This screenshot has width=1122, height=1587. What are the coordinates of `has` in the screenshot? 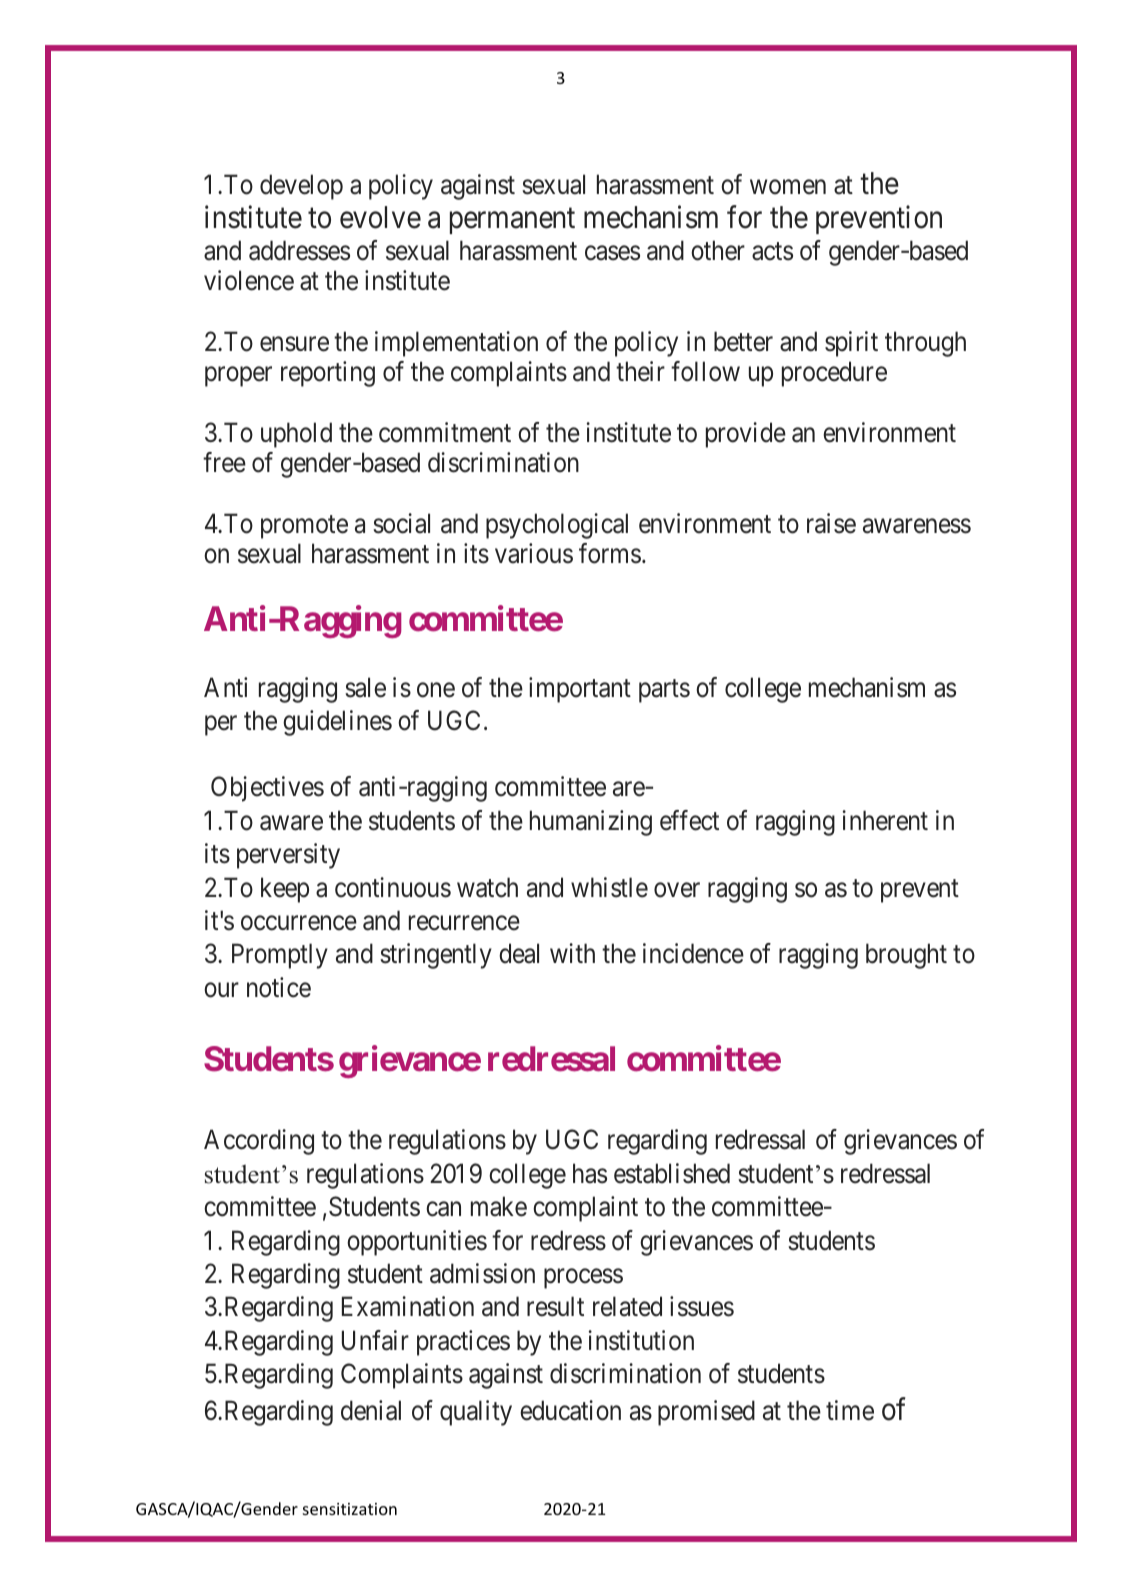 It's located at (590, 1173).
